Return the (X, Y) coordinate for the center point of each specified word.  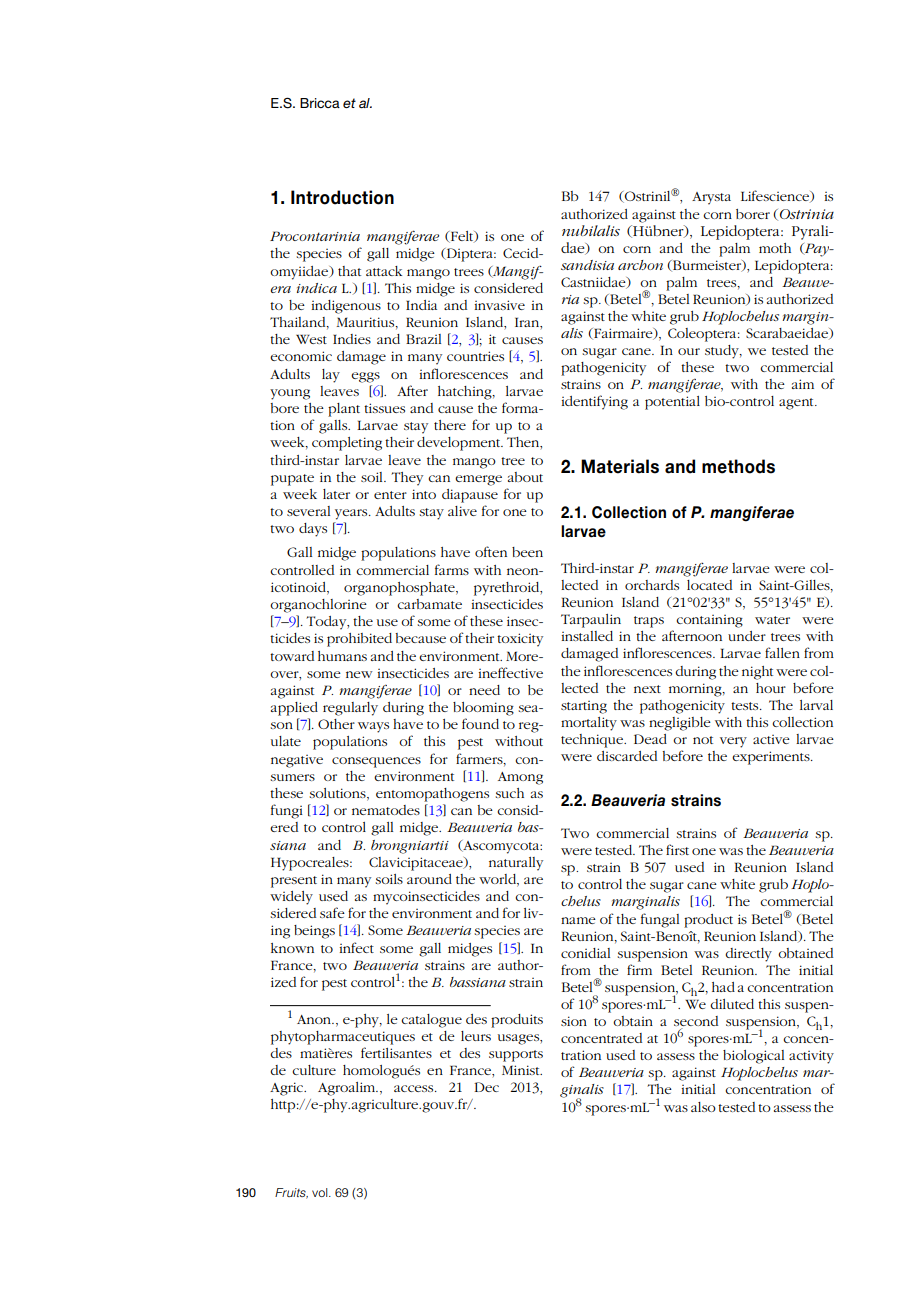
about (525, 477)
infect (357, 947)
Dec (486, 1087)
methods (738, 466)
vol (321, 1192)
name (578, 920)
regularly (350, 709)
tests (746, 706)
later (336, 494)
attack (384, 271)
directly (748, 955)
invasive (500, 305)
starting (584, 707)
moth (775, 248)
